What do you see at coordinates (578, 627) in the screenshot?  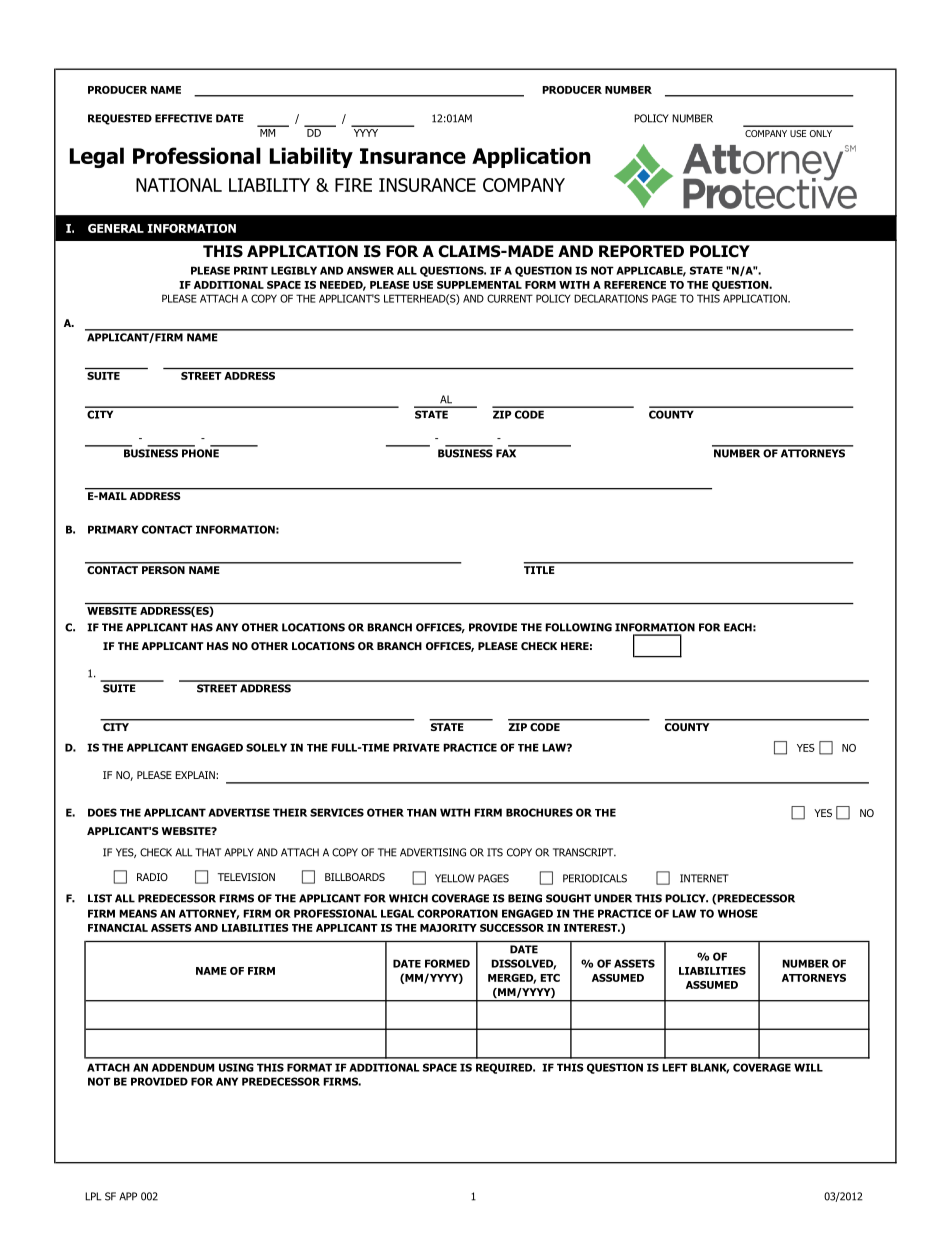 I see `FOLLOWING` at bounding box center [578, 627].
